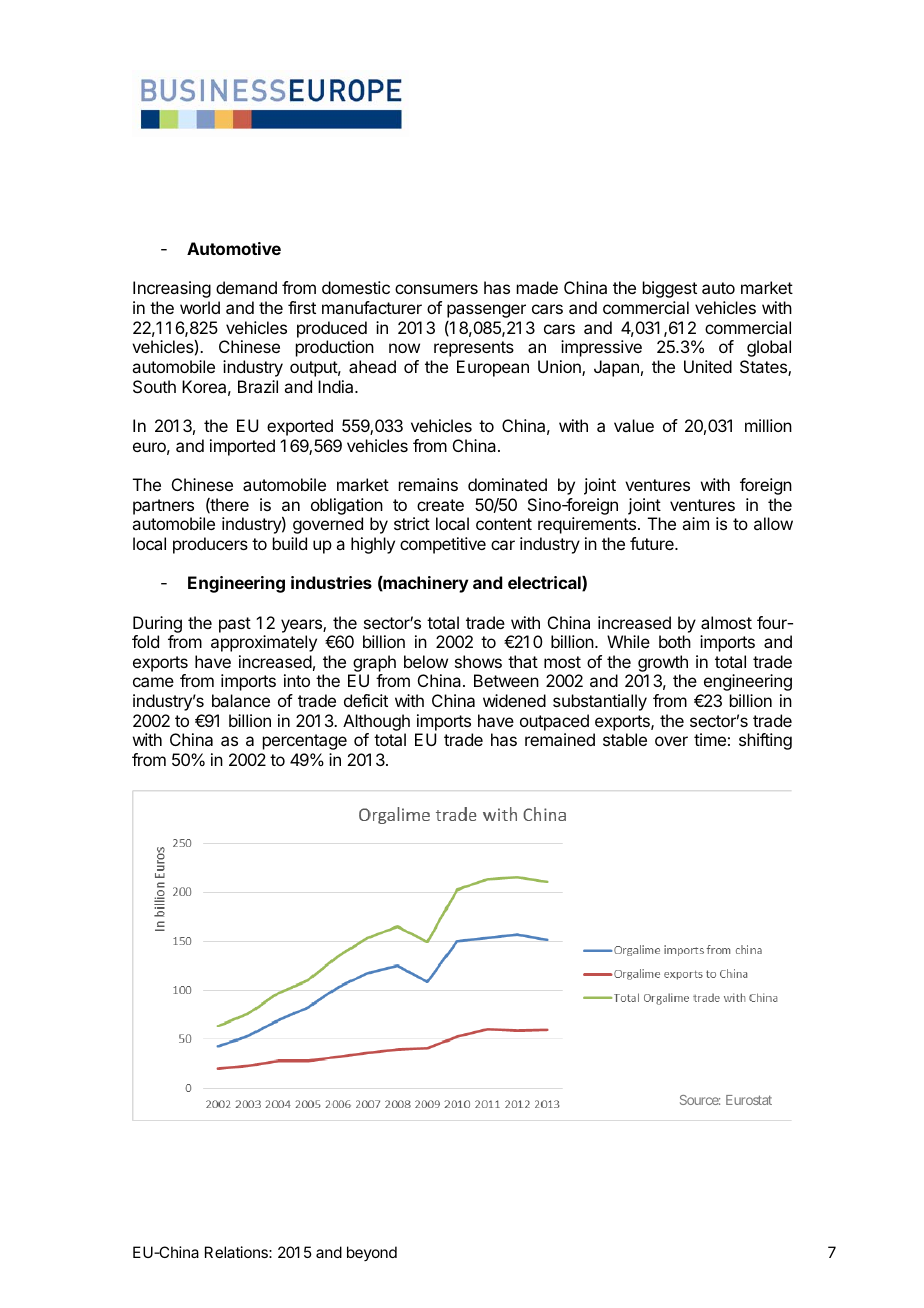 Image resolution: width=924 pixels, height=1308 pixels. Describe the element at coordinates (200, 307) in the screenshot. I see `world` at that location.
